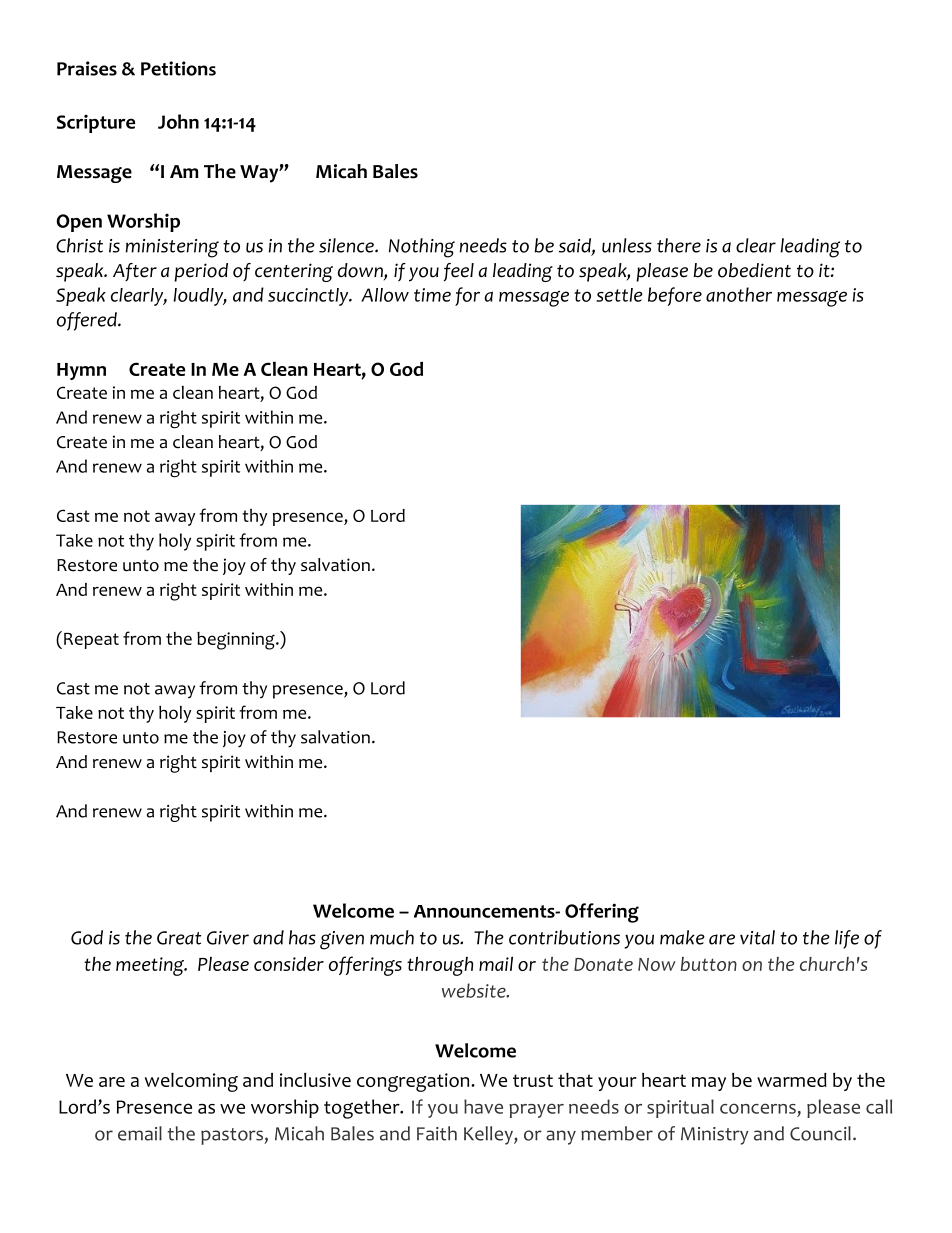 This page has width=952, height=1233. Describe the element at coordinates (237, 641) in the page. I see `beginning` at that location.
